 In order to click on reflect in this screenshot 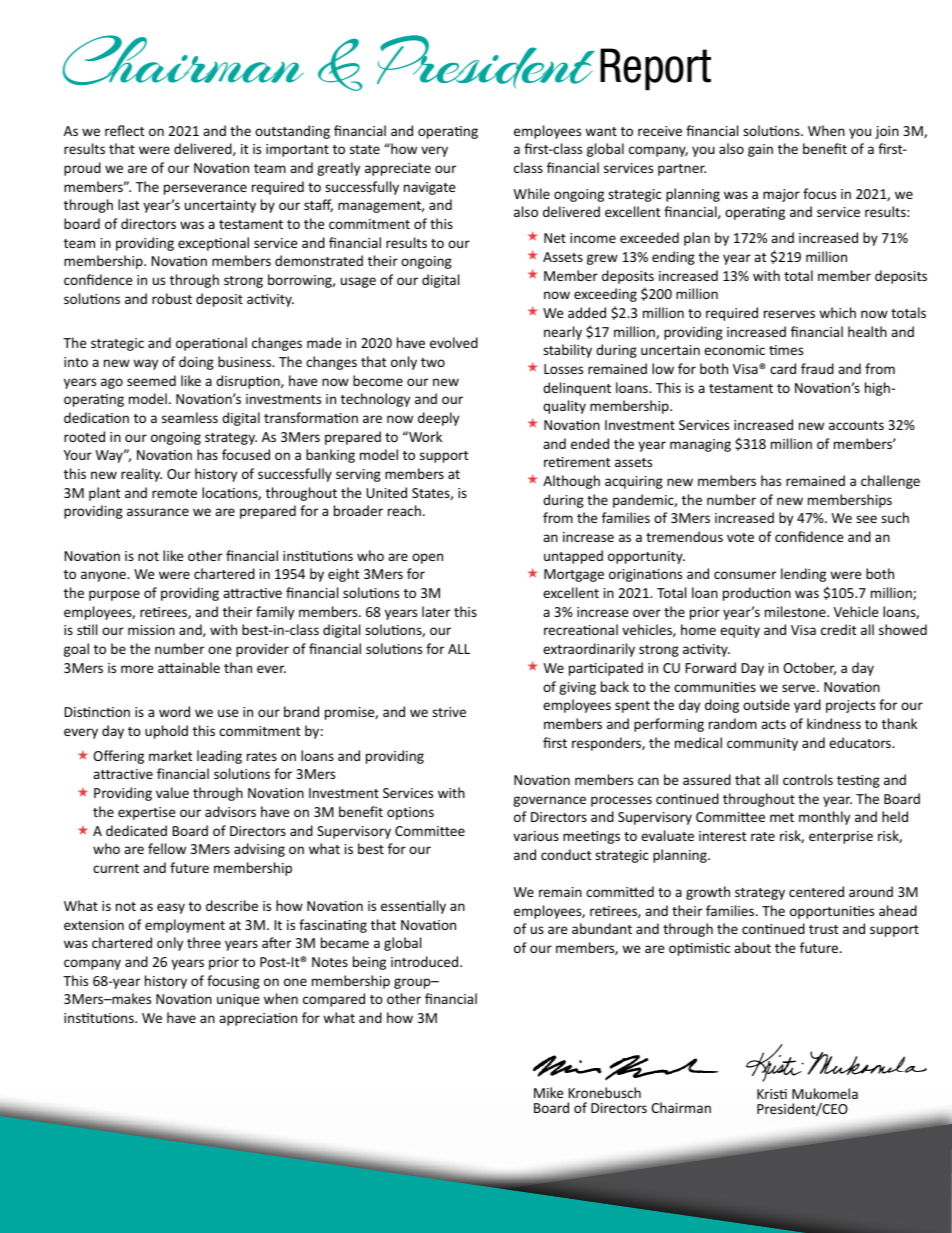, I will do `click(124, 130)`.
